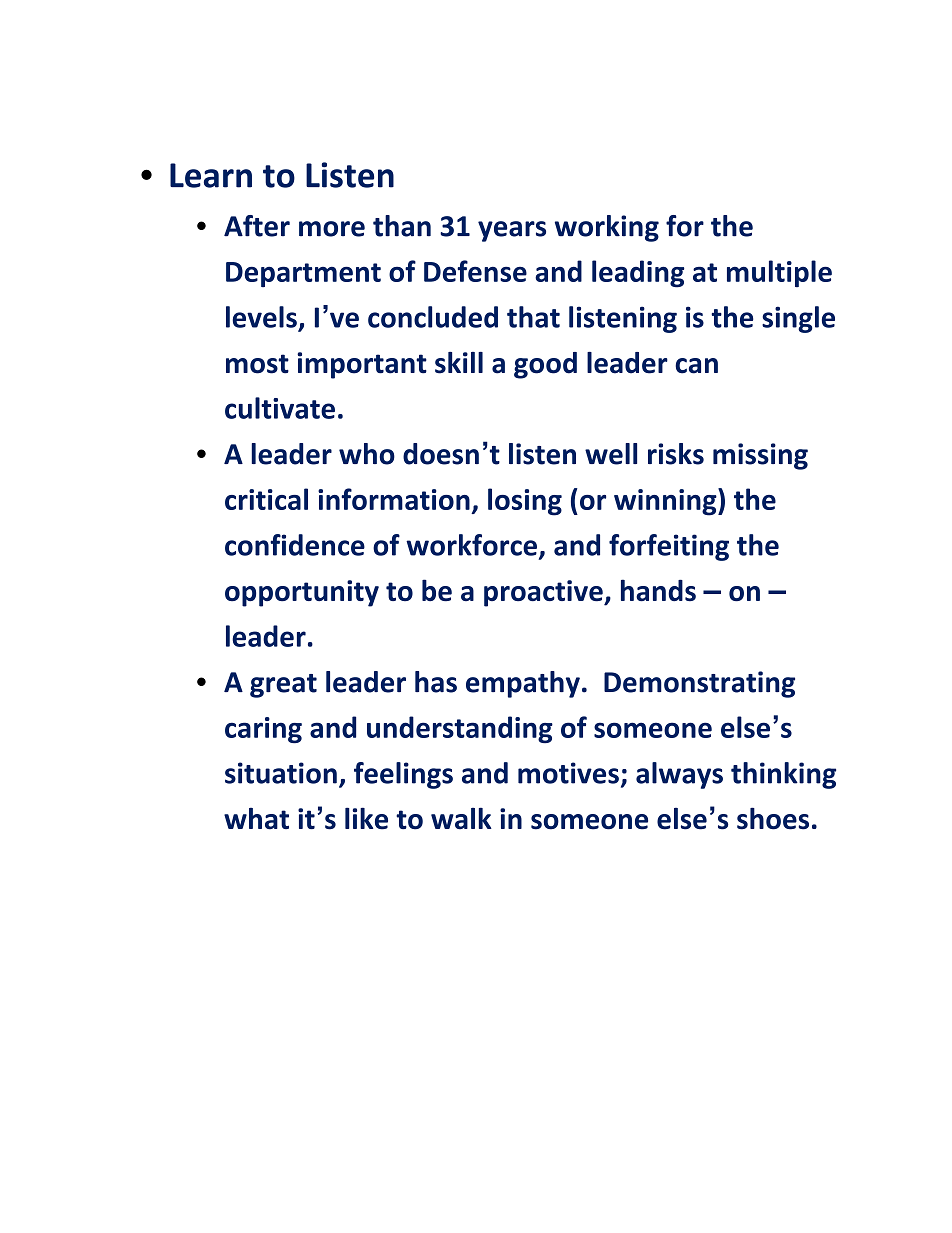 This document has width=952, height=1233. What do you see at coordinates (607, 228) in the document?
I see `working` at bounding box center [607, 228].
